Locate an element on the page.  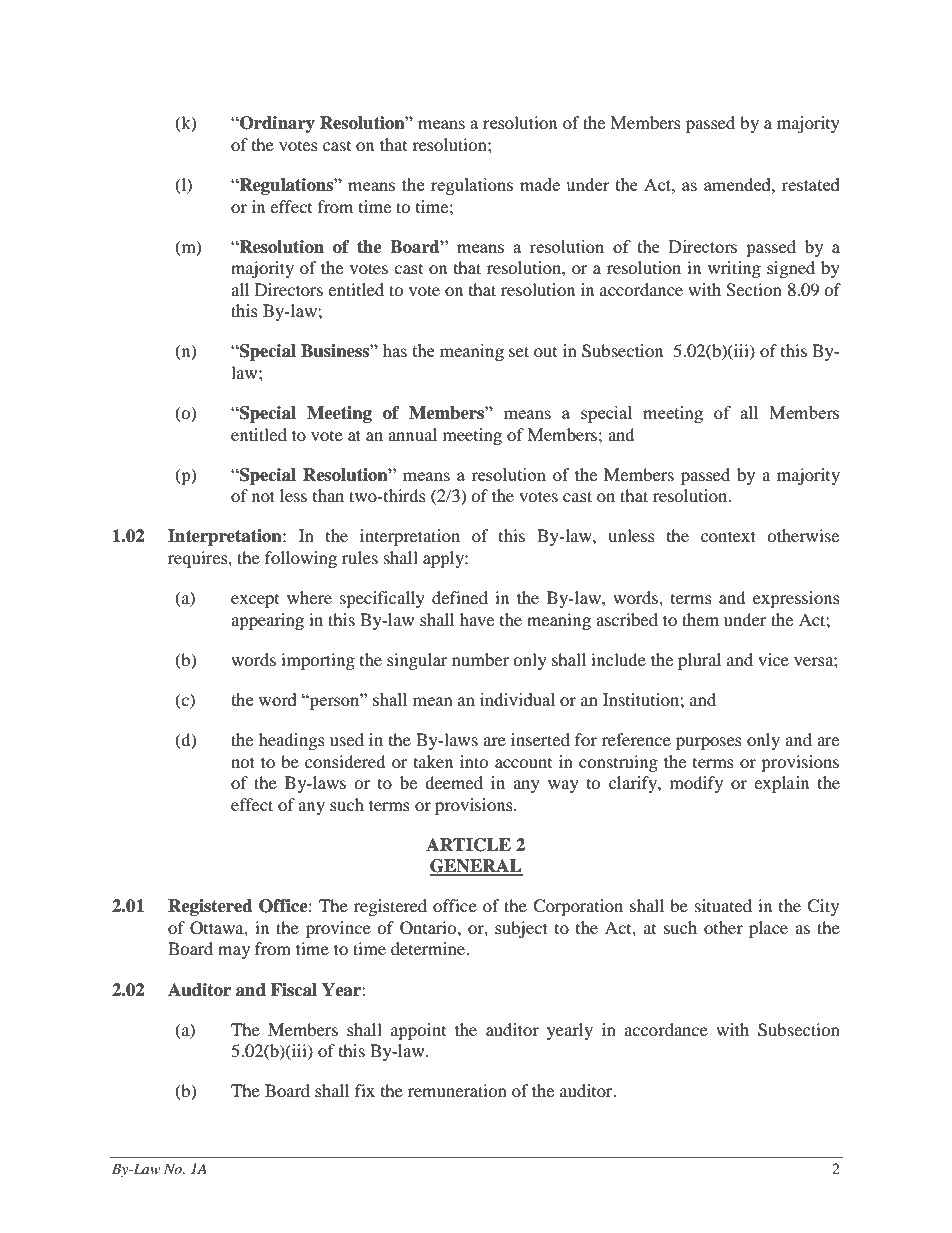
made is located at coordinates (540, 184).
